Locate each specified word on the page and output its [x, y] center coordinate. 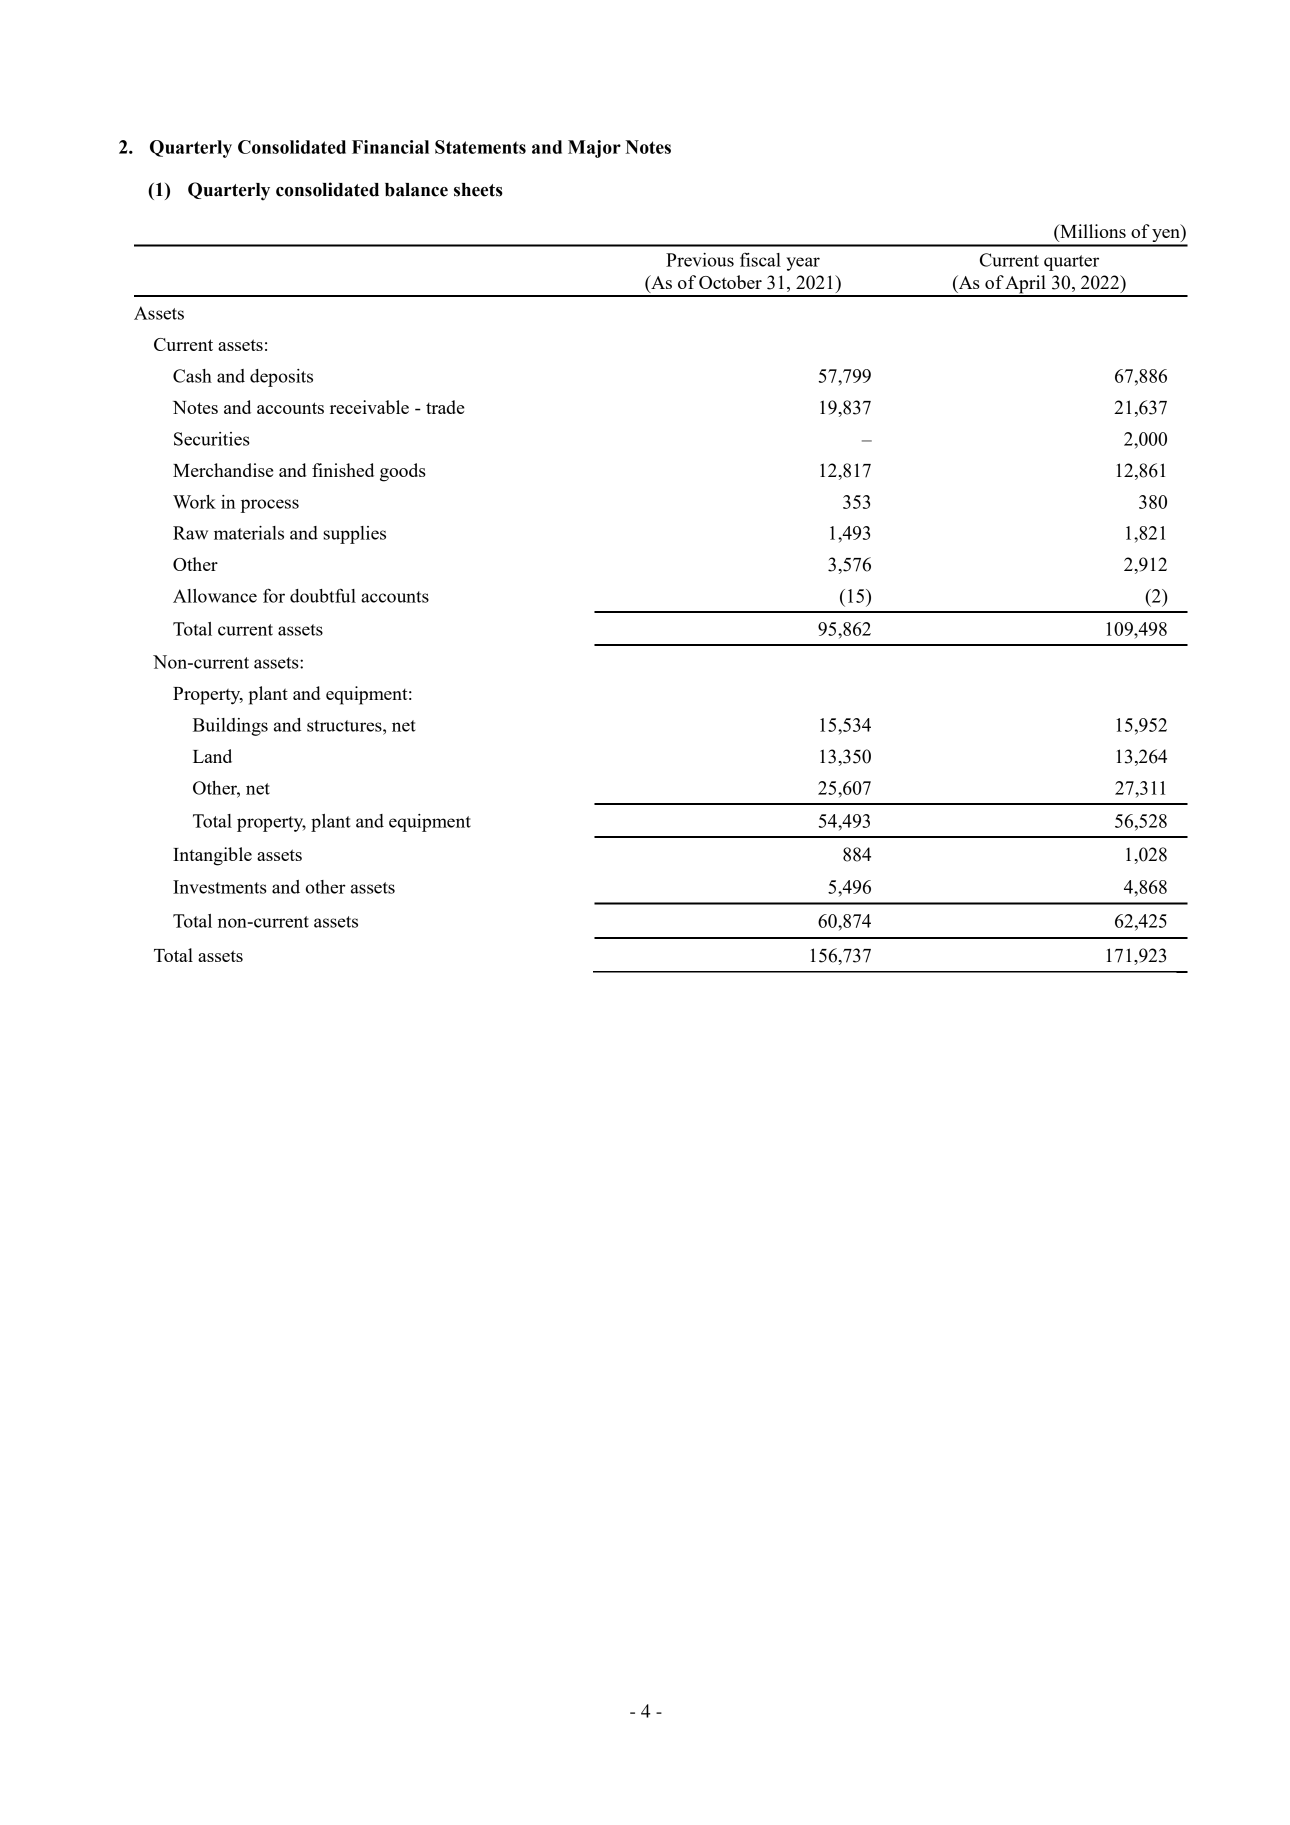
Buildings [230, 727]
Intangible [212, 856]
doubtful [323, 595]
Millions [1092, 231]
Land [212, 756]
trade [445, 407]
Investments [220, 887]
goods [403, 472]
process [270, 506]
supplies [354, 535]
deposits [281, 378]
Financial [390, 147]
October [730, 282]
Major [594, 149]
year [803, 264]
